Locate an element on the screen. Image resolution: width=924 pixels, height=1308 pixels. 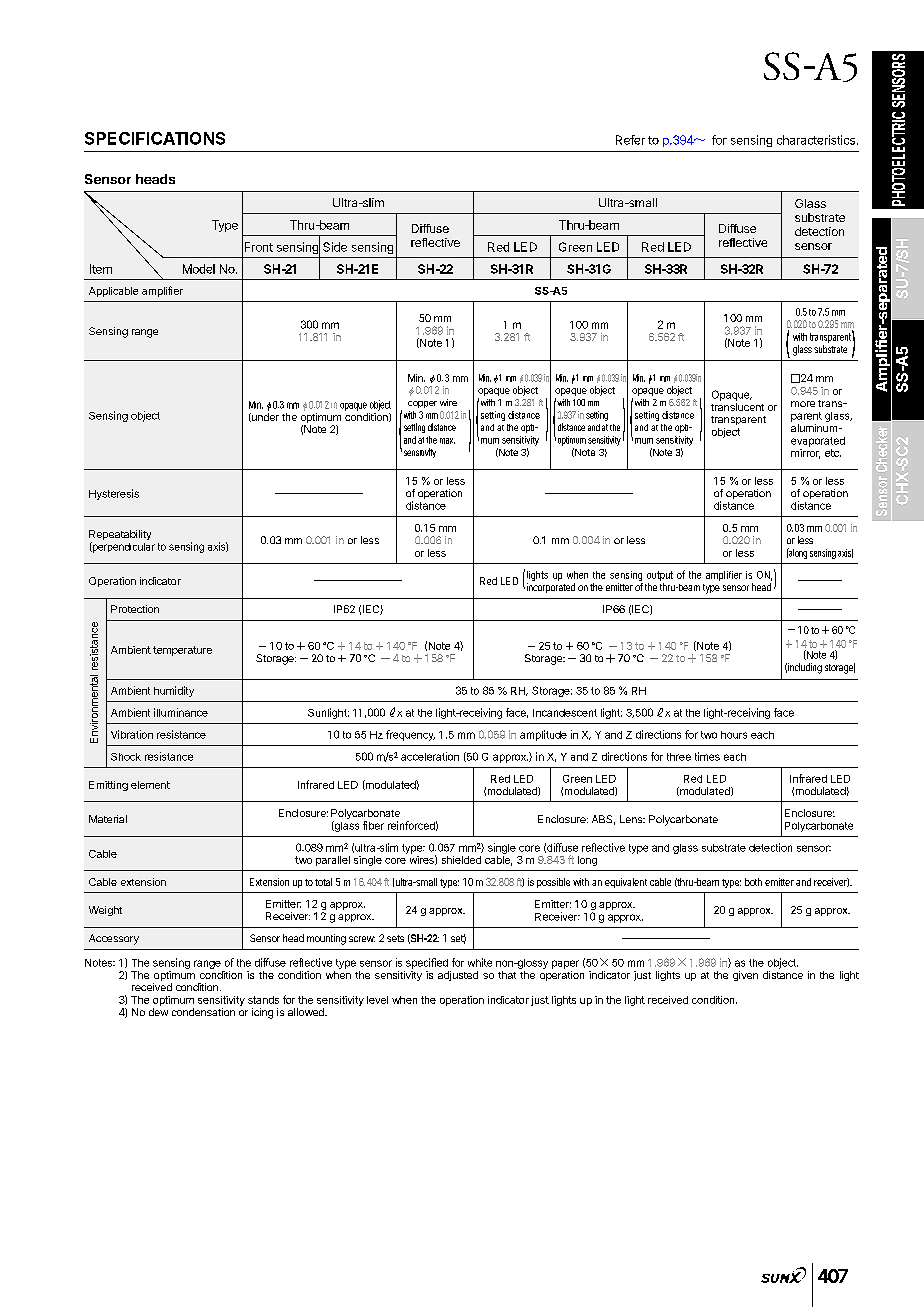
illuminance is located at coordinates (181, 712).
